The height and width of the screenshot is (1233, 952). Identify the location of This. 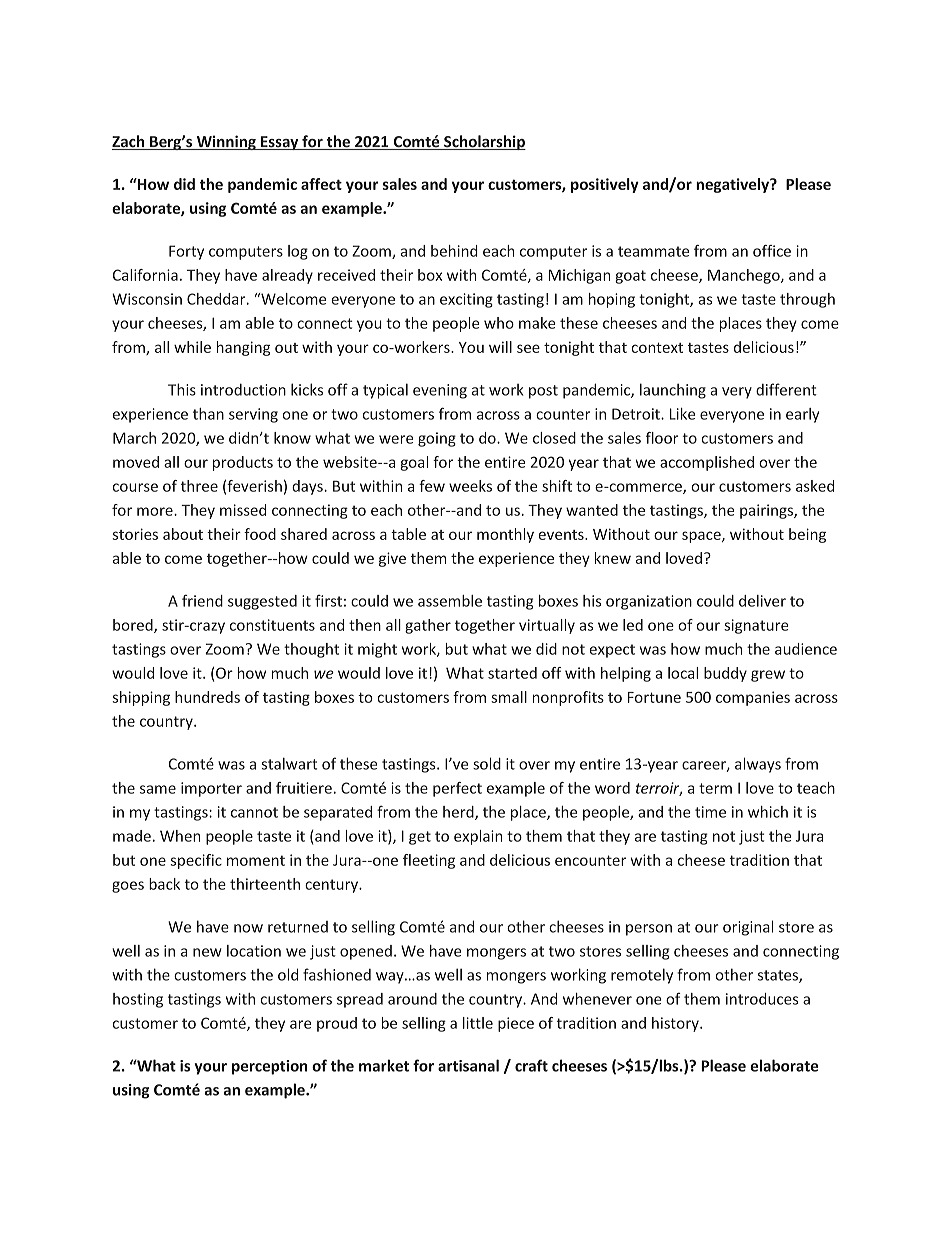
(182, 389).
